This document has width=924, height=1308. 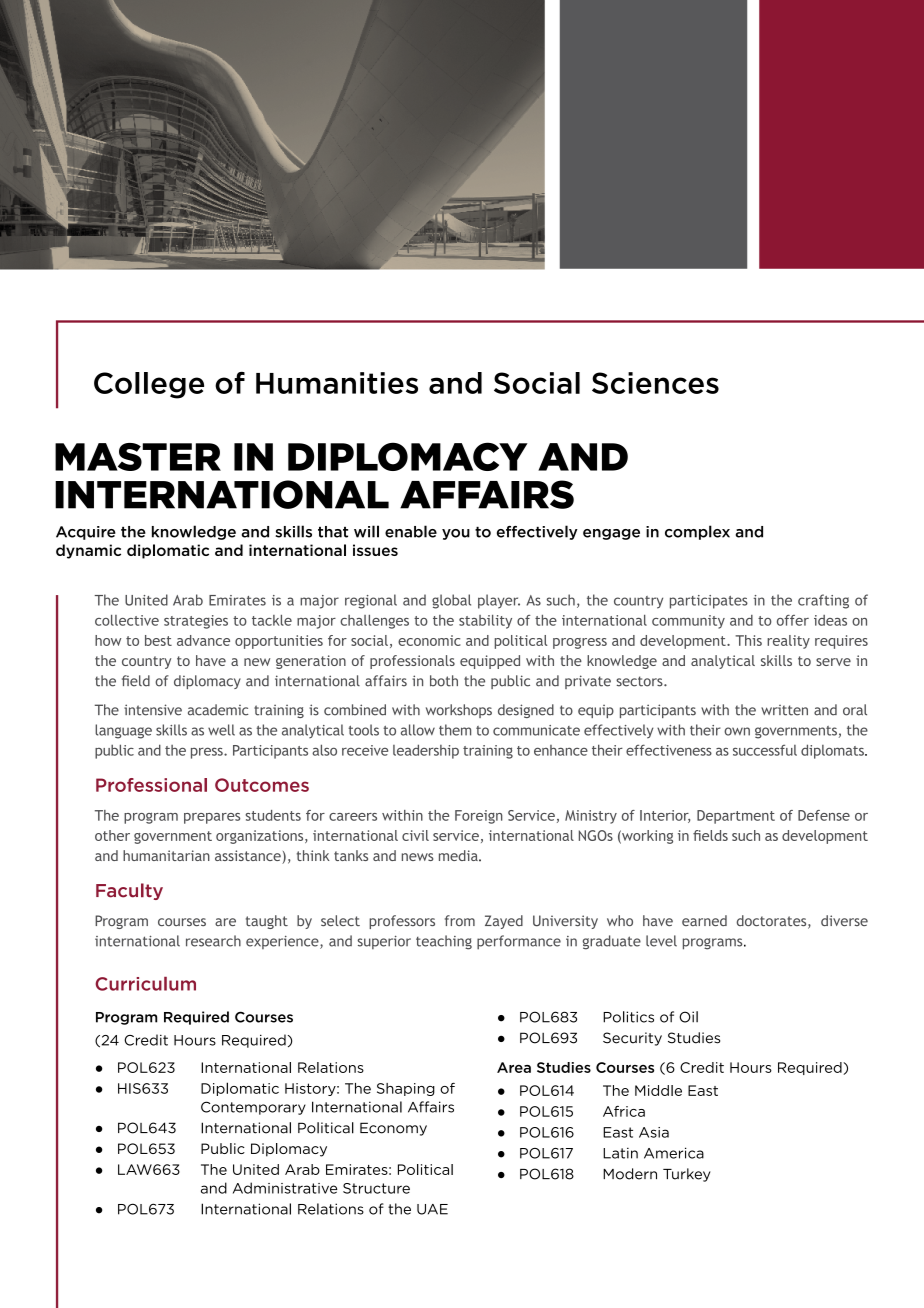 What do you see at coordinates (149, 385) in the document?
I see `College` at bounding box center [149, 385].
